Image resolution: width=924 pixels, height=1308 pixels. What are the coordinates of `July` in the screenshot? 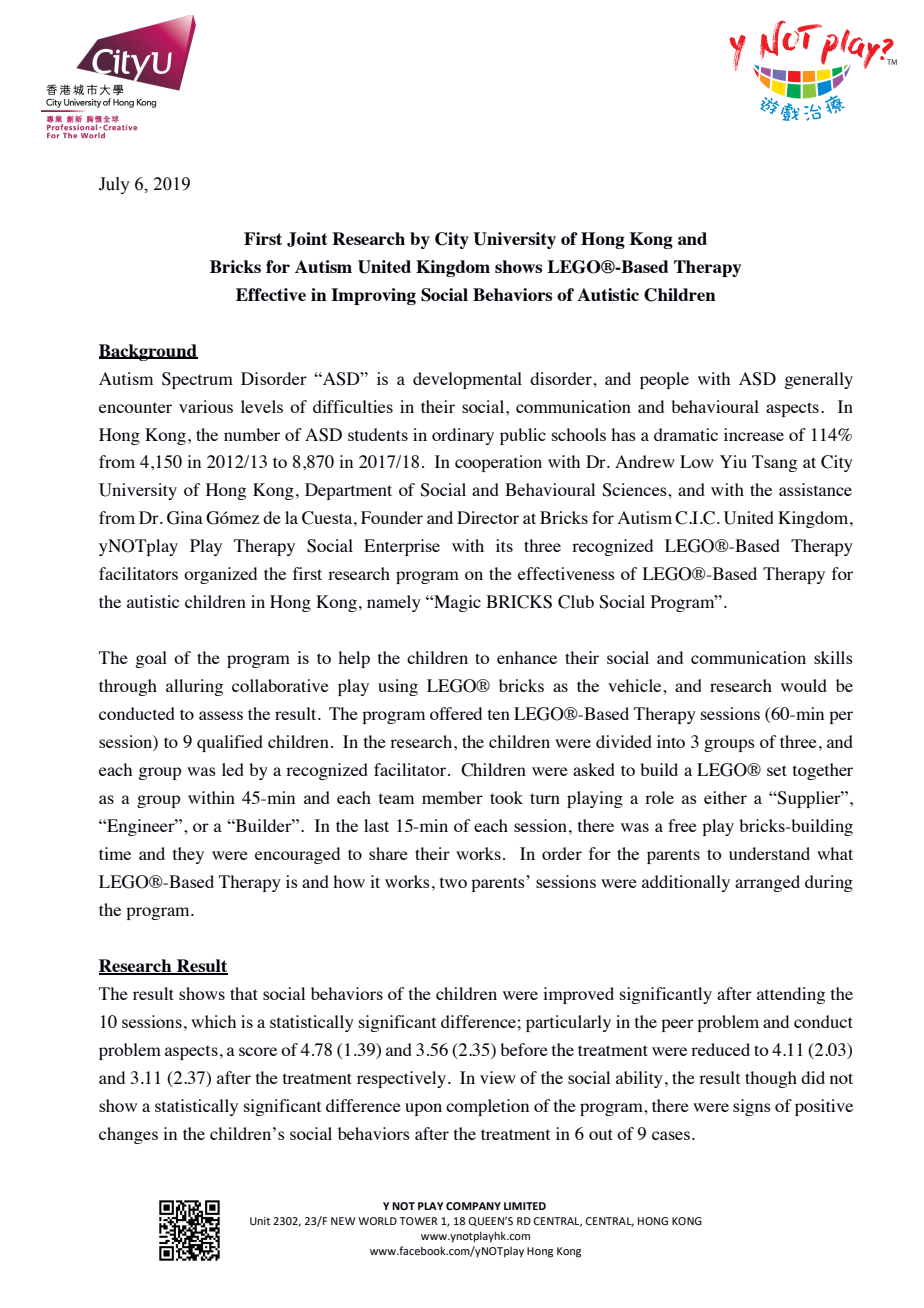 It's located at (114, 185).
